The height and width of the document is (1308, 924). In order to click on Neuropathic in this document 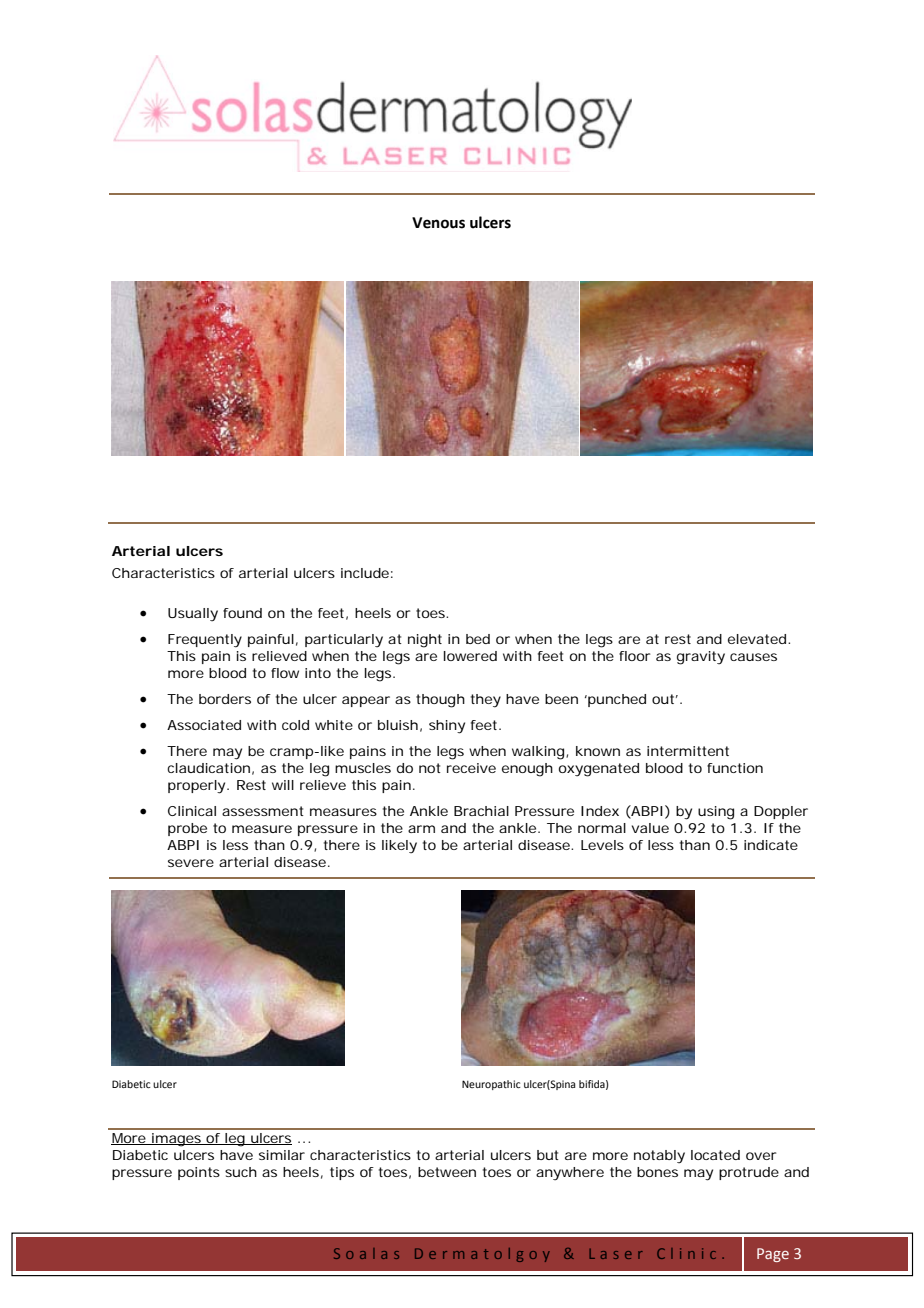, I will do `click(491, 1085)`.
